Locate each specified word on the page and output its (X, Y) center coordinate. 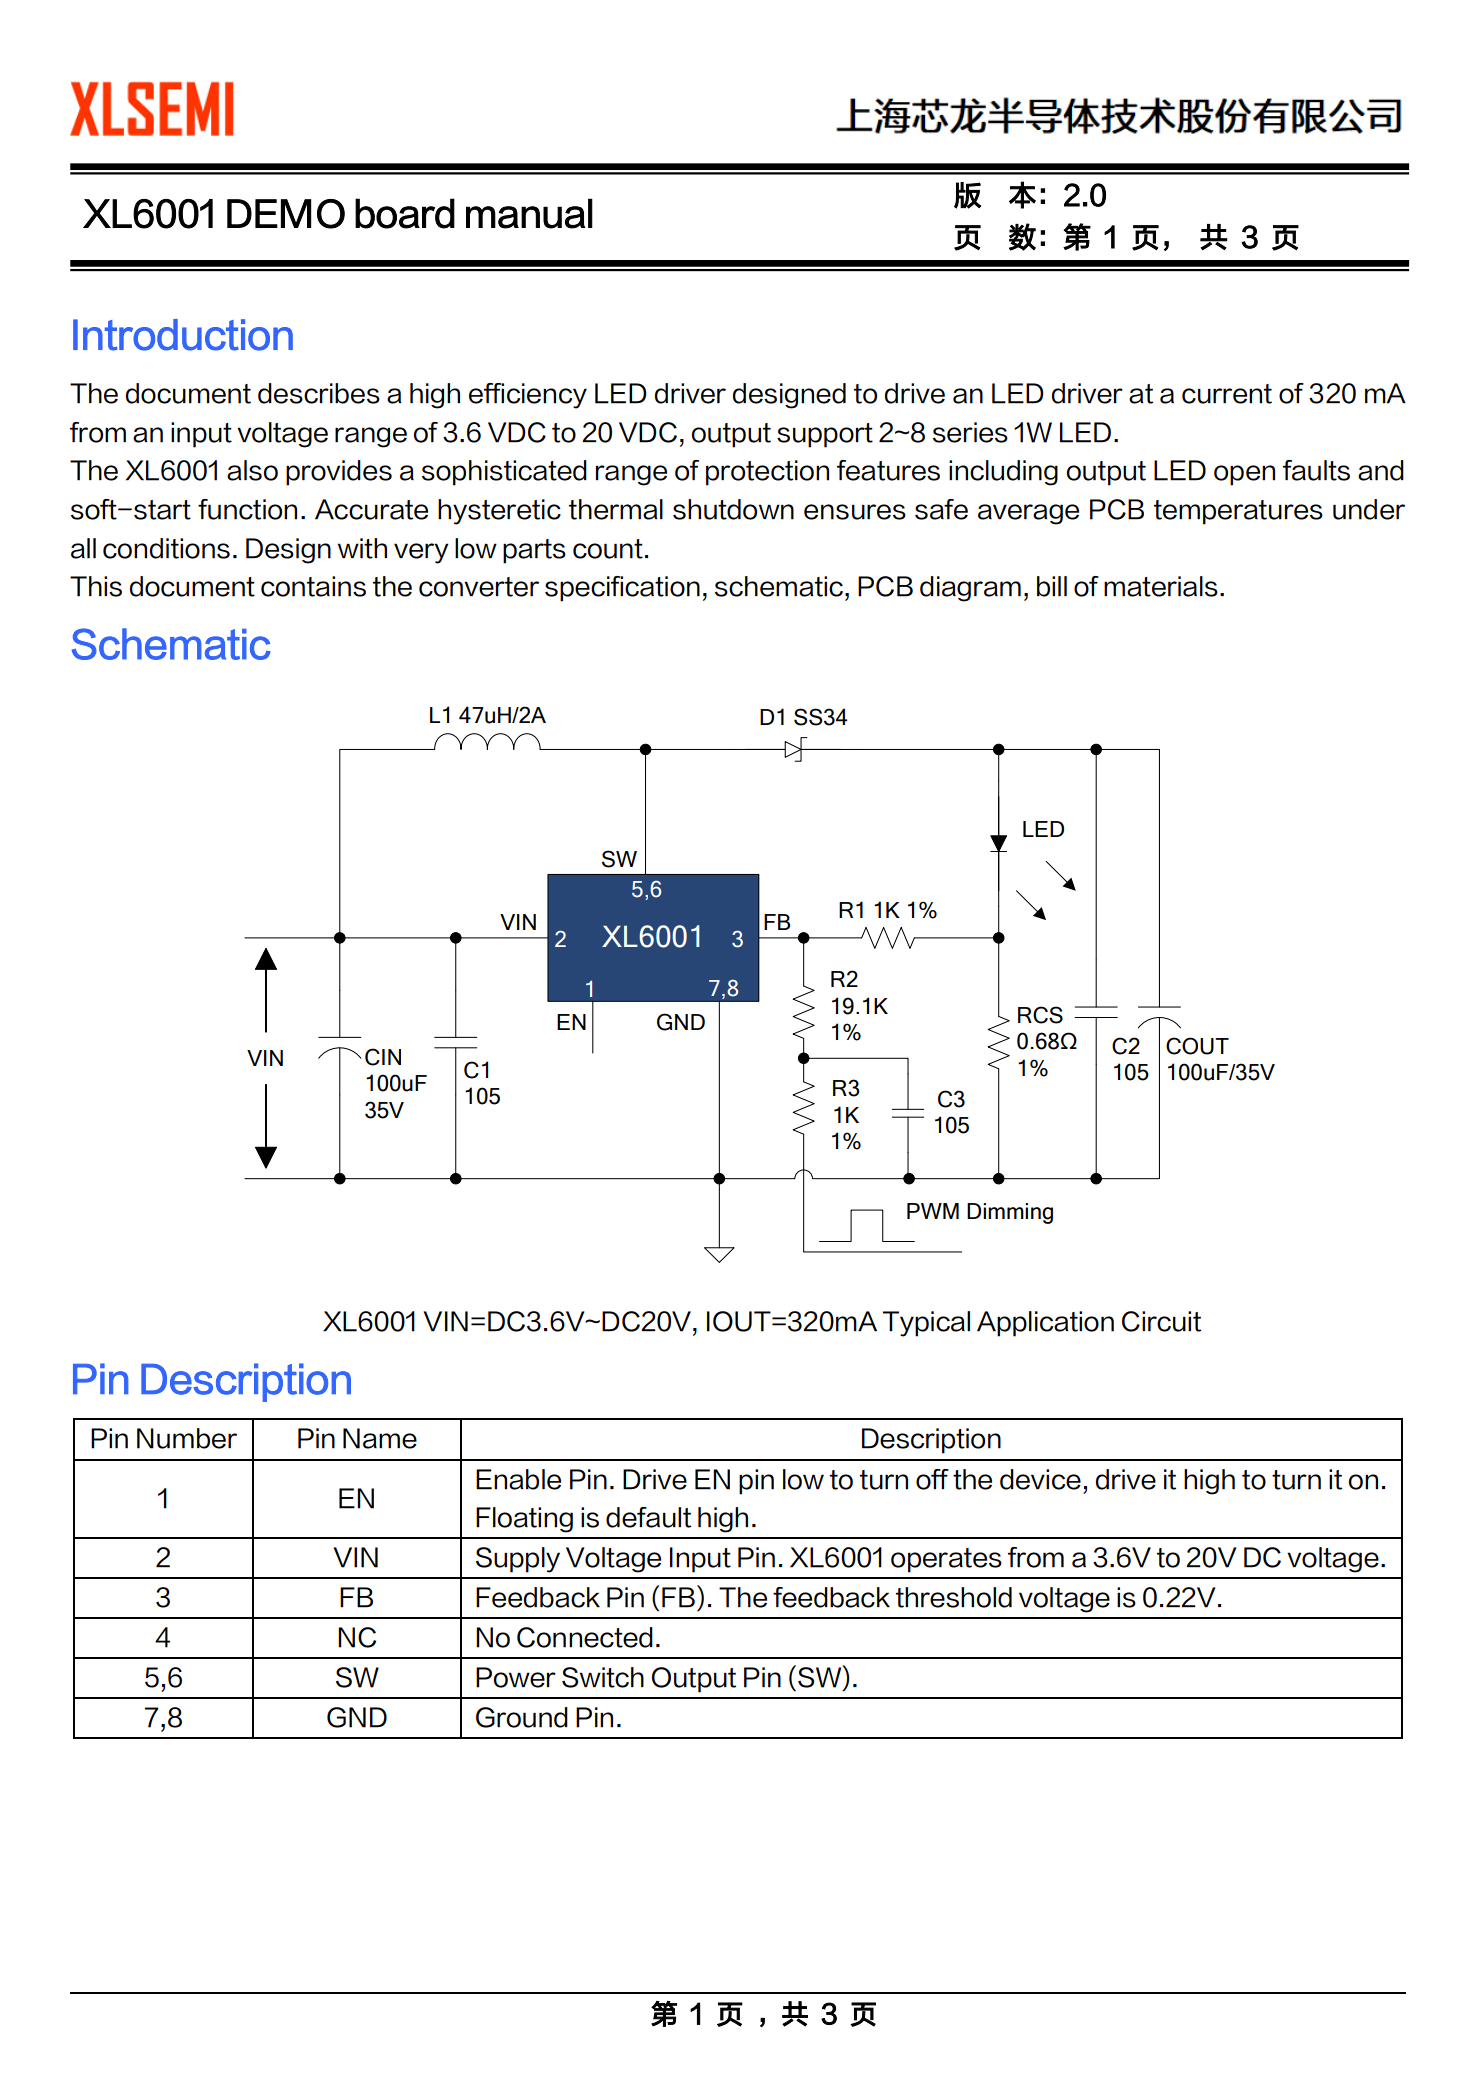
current (1227, 394)
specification (622, 589)
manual (529, 213)
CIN (383, 1057)
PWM (933, 1211)
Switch (603, 1677)
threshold (954, 1597)
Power (516, 1677)
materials (1161, 586)
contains (313, 586)
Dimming (1010, 1213)
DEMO (286, 214)
